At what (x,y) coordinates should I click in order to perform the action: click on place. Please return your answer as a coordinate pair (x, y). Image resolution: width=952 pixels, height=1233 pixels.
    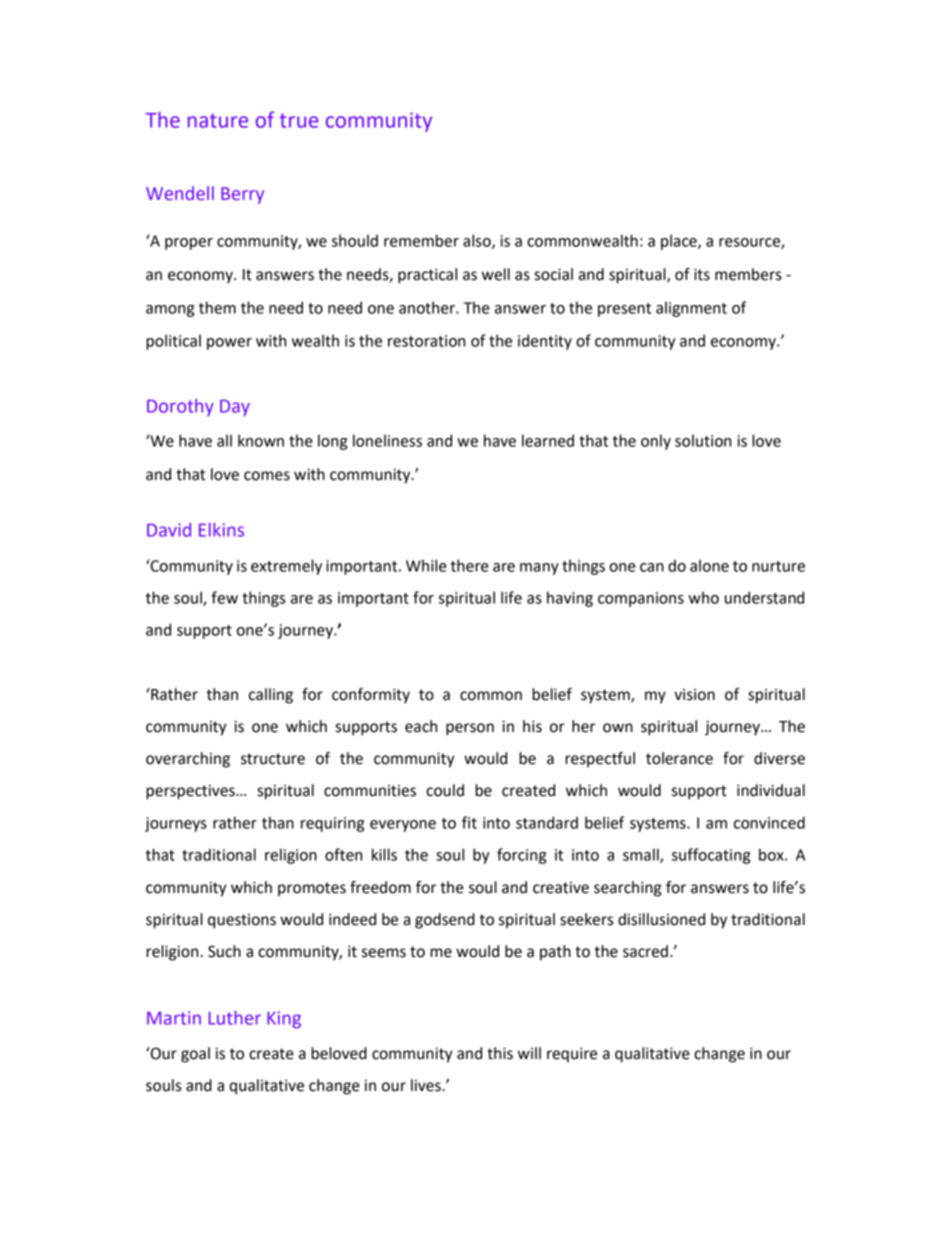
    Looking at the image, I should click on (680, 242).
